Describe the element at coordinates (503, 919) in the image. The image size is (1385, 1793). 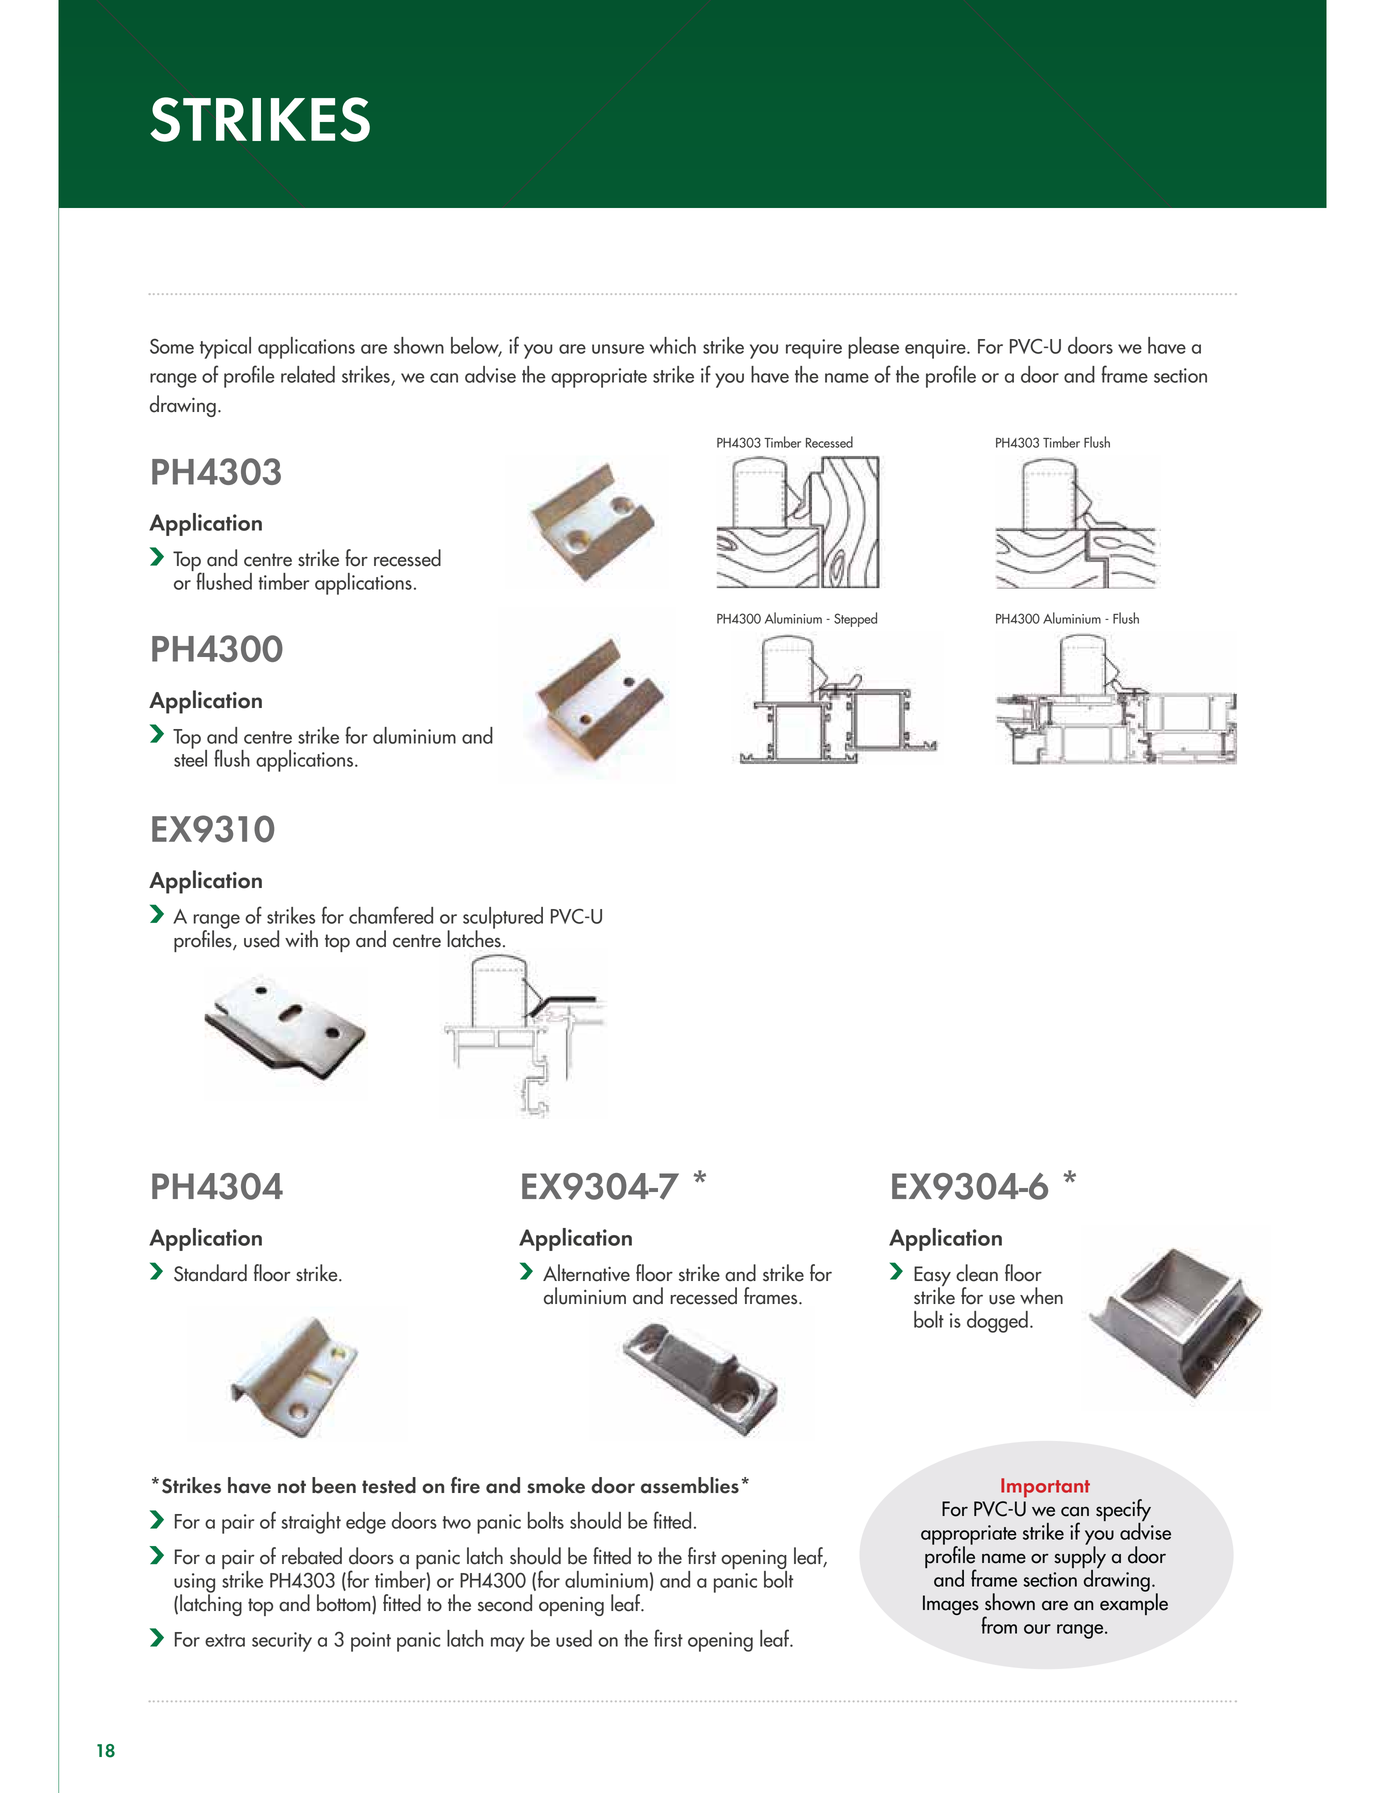
I see `sculptured` at that location.
